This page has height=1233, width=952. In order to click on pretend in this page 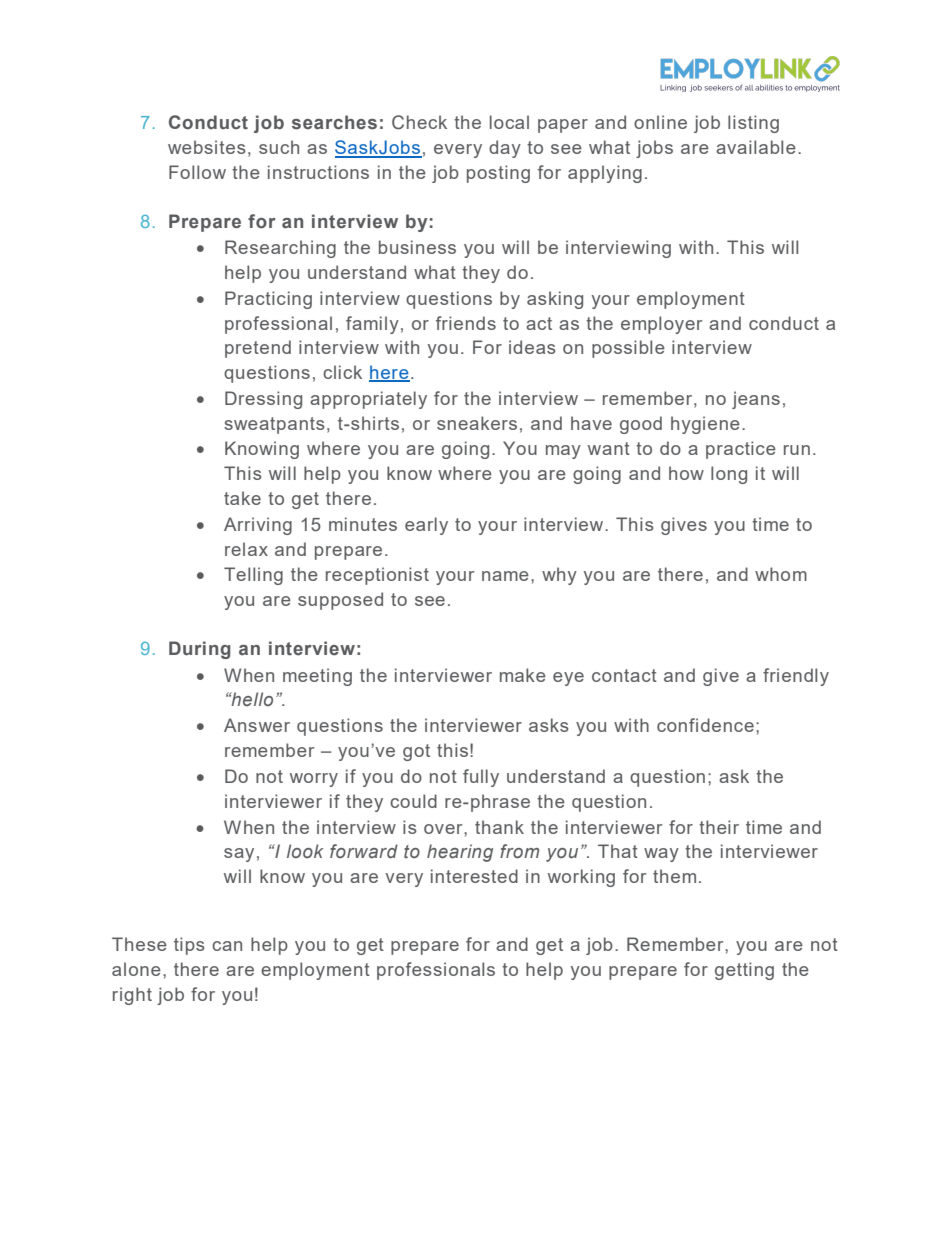, I will do `click(258, 349)`.
